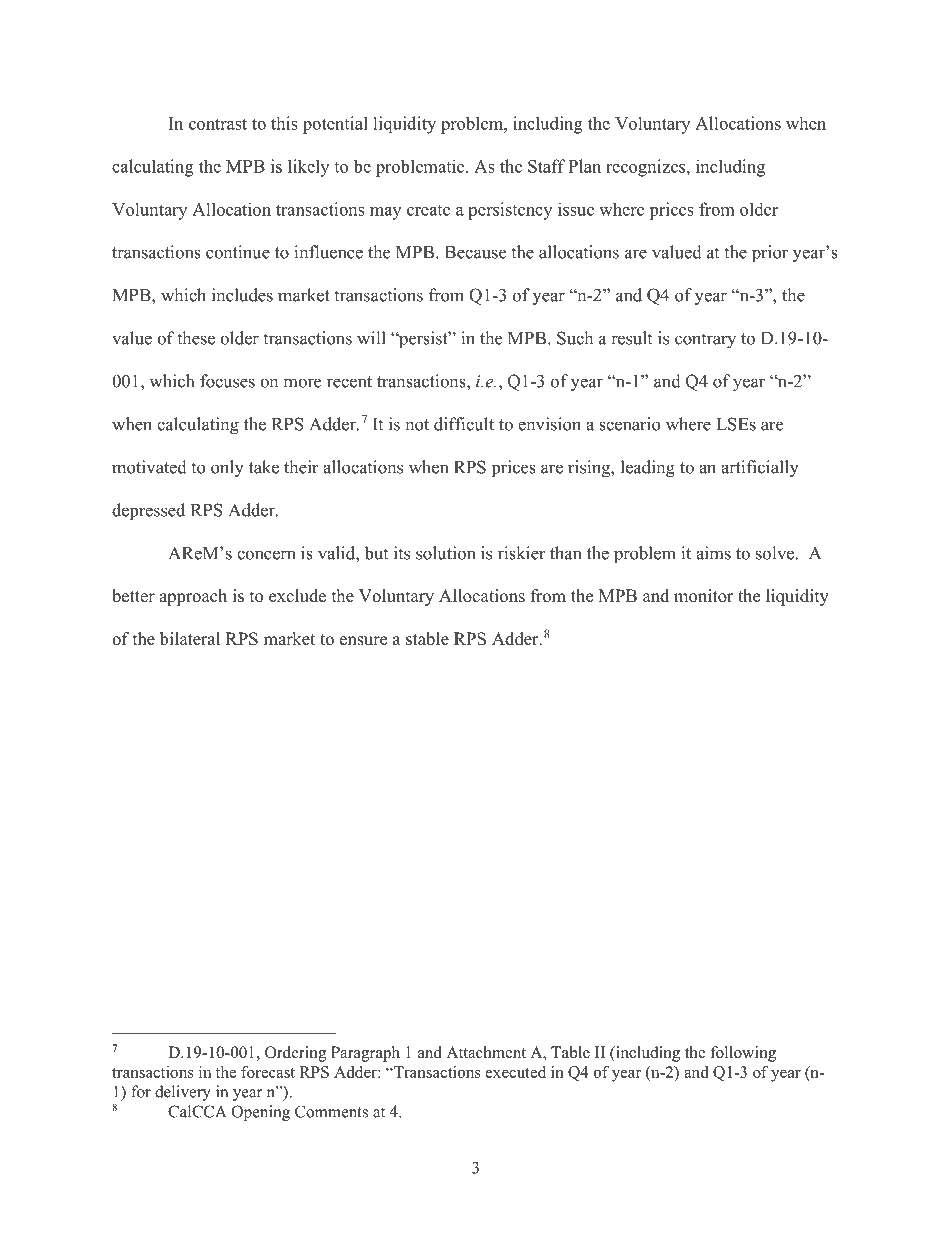 Image resolution: width=952 pixels, height=1233 pixels. Describe the element at coordinates (193, 597) in the screenshot. I see `approach` at that location.
